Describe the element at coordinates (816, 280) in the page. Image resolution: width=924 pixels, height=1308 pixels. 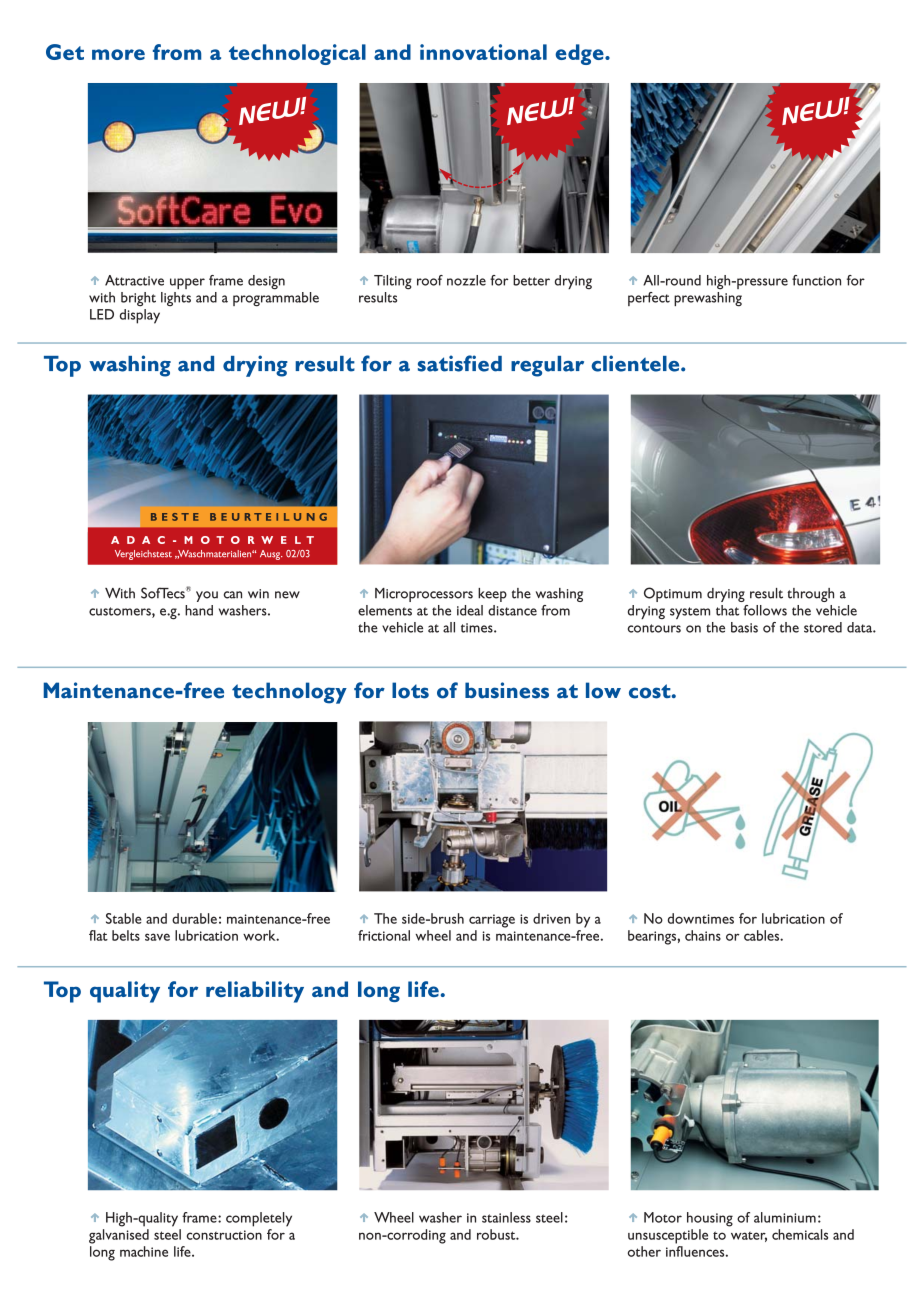
I see `function` at that location.
